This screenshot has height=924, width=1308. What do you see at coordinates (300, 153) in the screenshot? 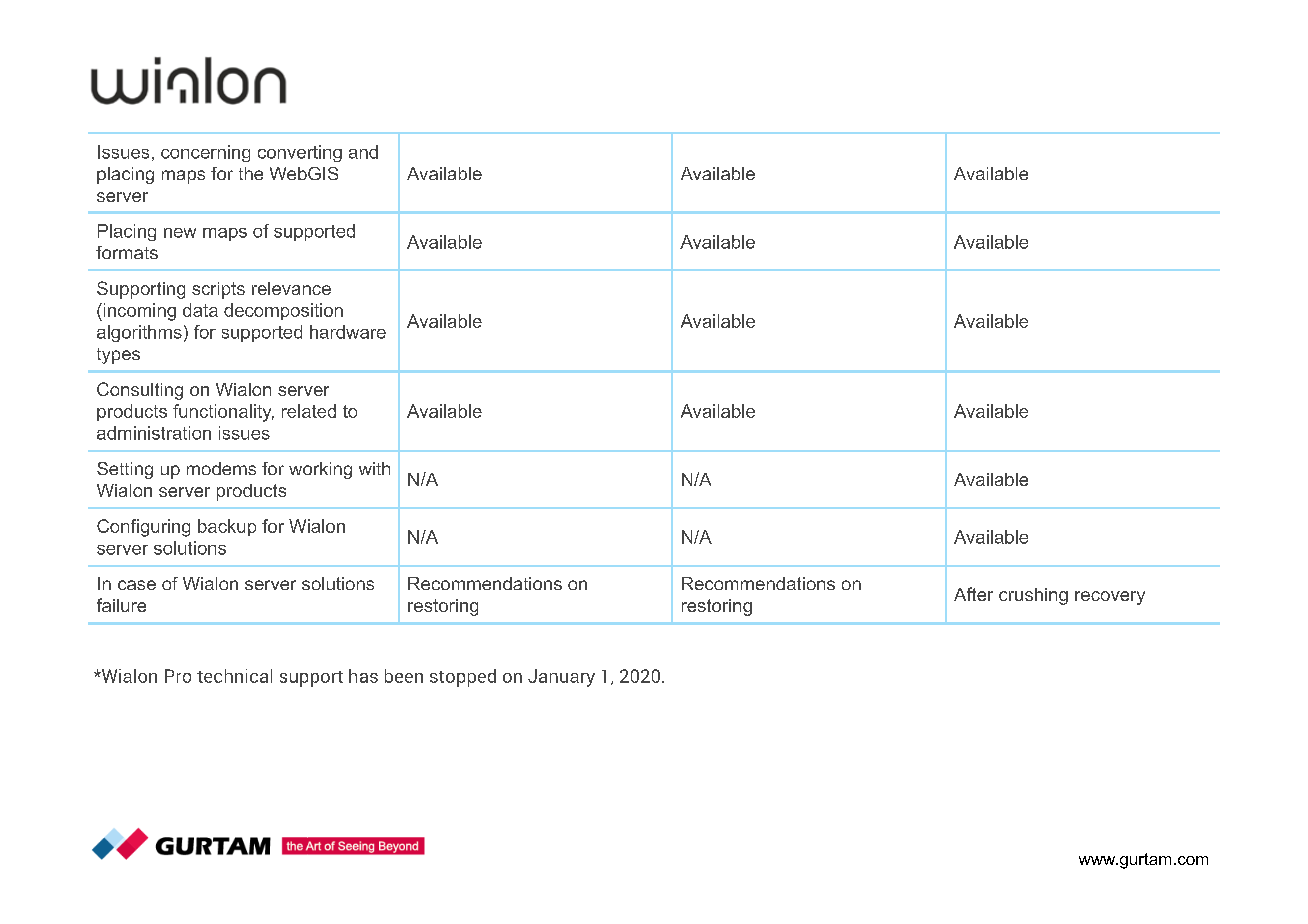
I see `converting` at bounding box center [300, 153].
